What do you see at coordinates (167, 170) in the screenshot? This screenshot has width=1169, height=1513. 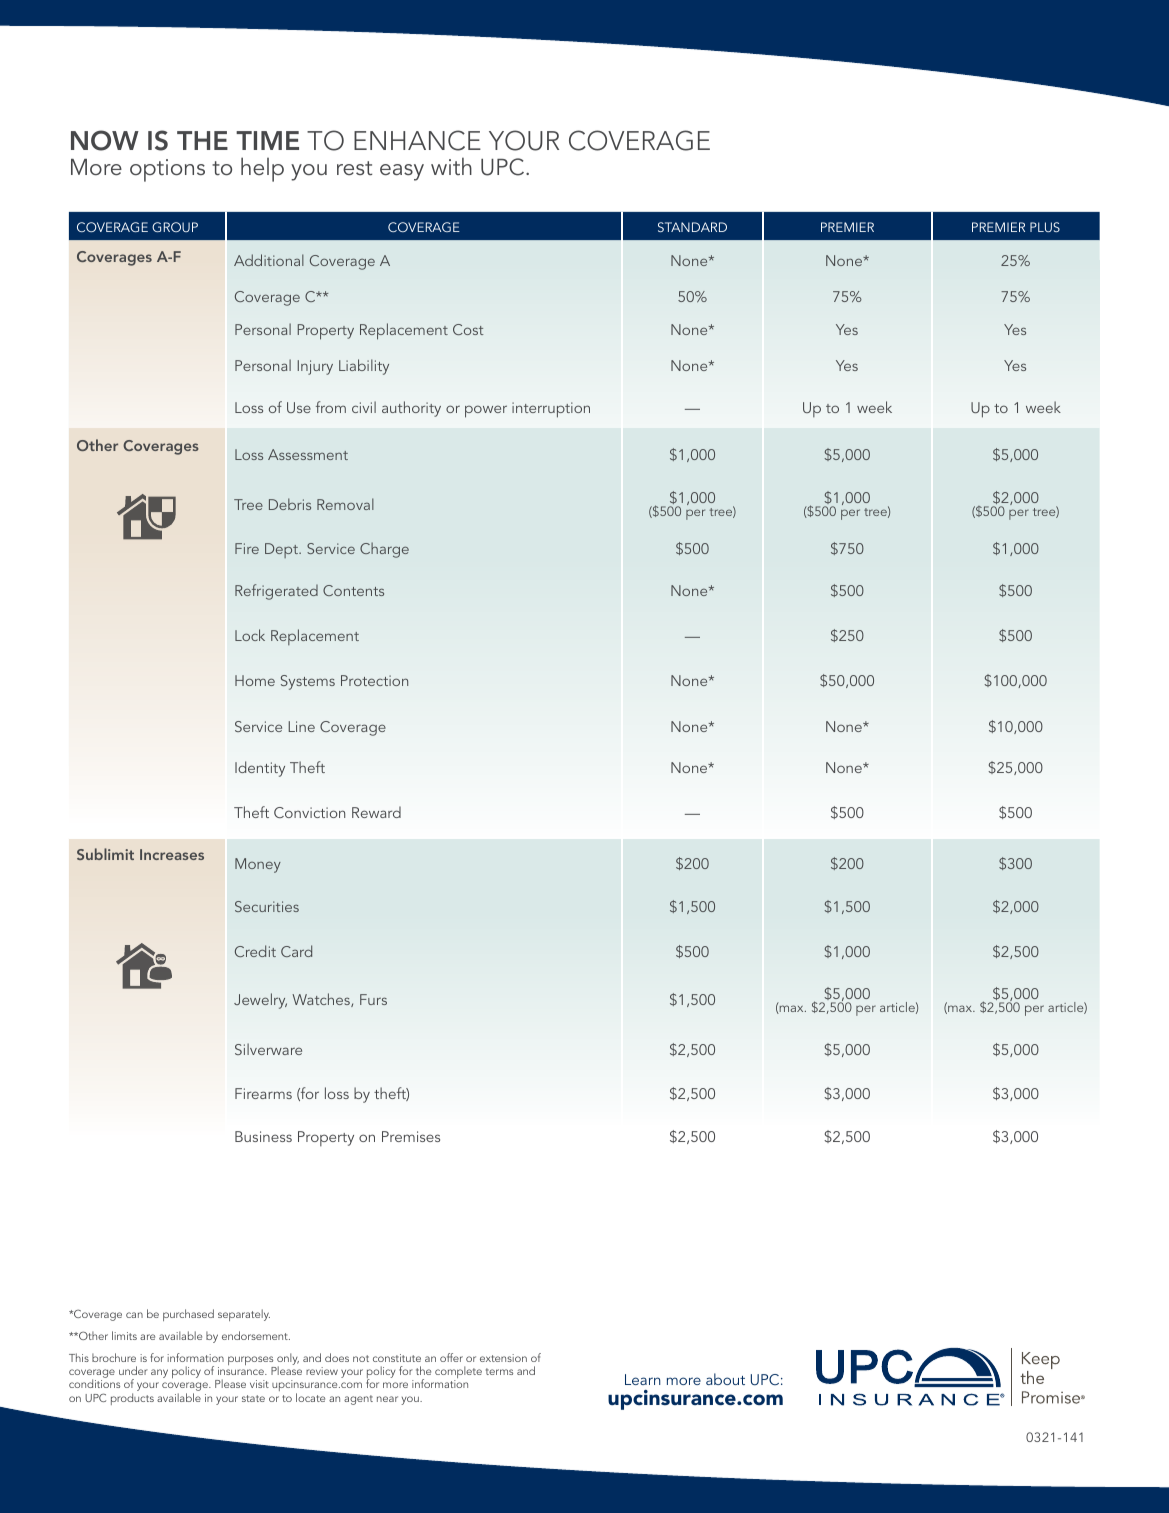 I see `options` at bounding box center [167, 170].
